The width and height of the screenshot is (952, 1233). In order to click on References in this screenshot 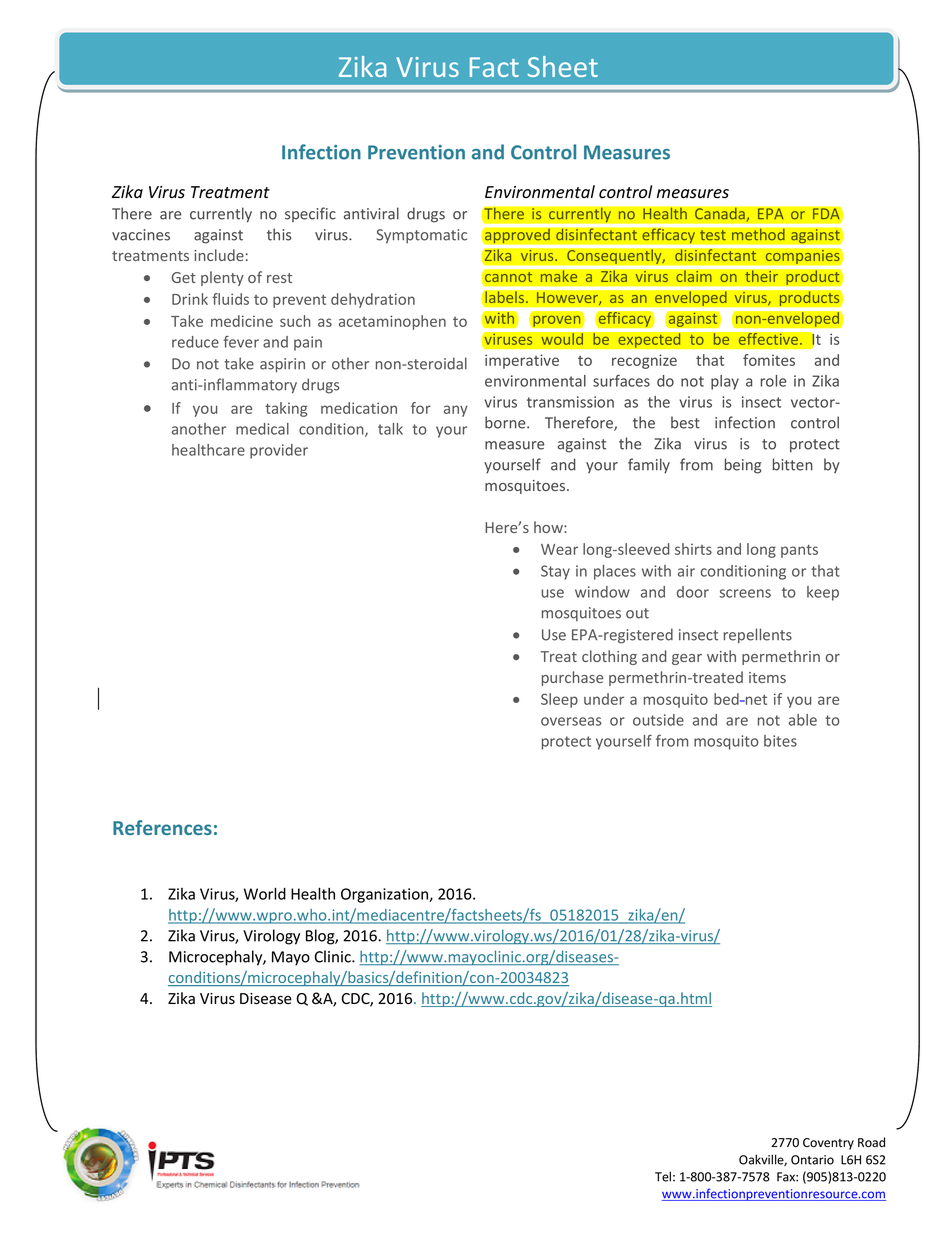, I will do `click(162, 827)`.
